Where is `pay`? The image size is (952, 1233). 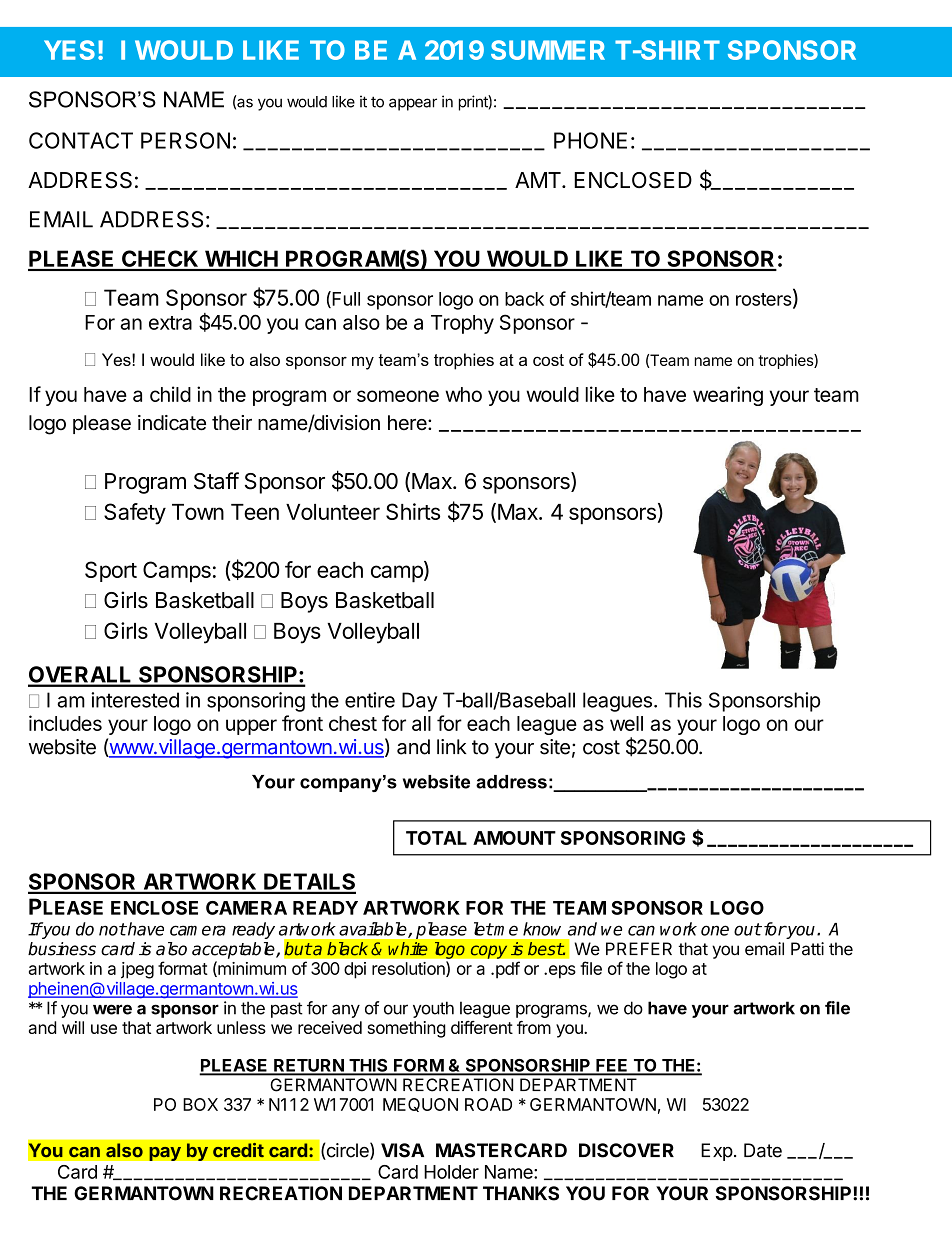 pay is located at coordinates (165, 1153).
